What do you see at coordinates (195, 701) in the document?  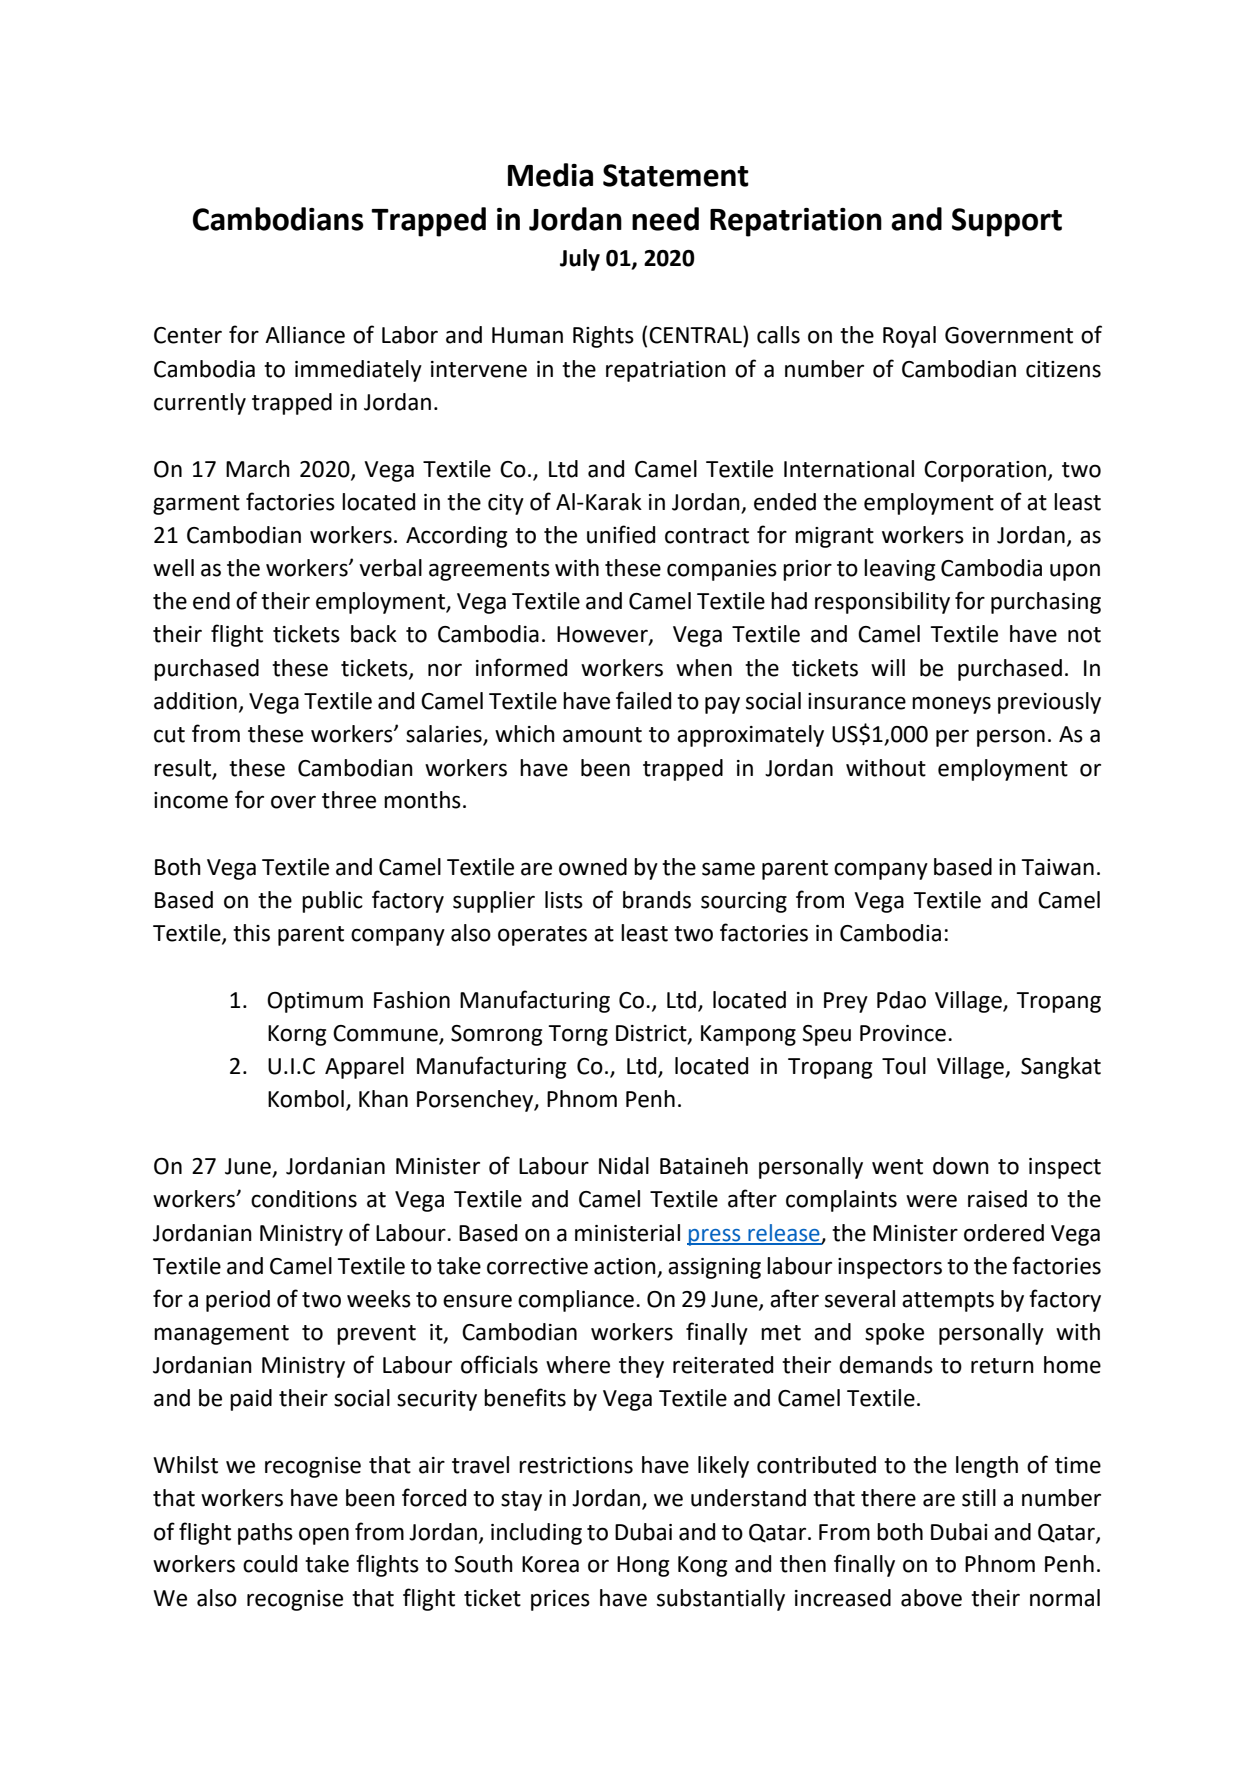 I see `addition` at bounding box center [195, 701].
